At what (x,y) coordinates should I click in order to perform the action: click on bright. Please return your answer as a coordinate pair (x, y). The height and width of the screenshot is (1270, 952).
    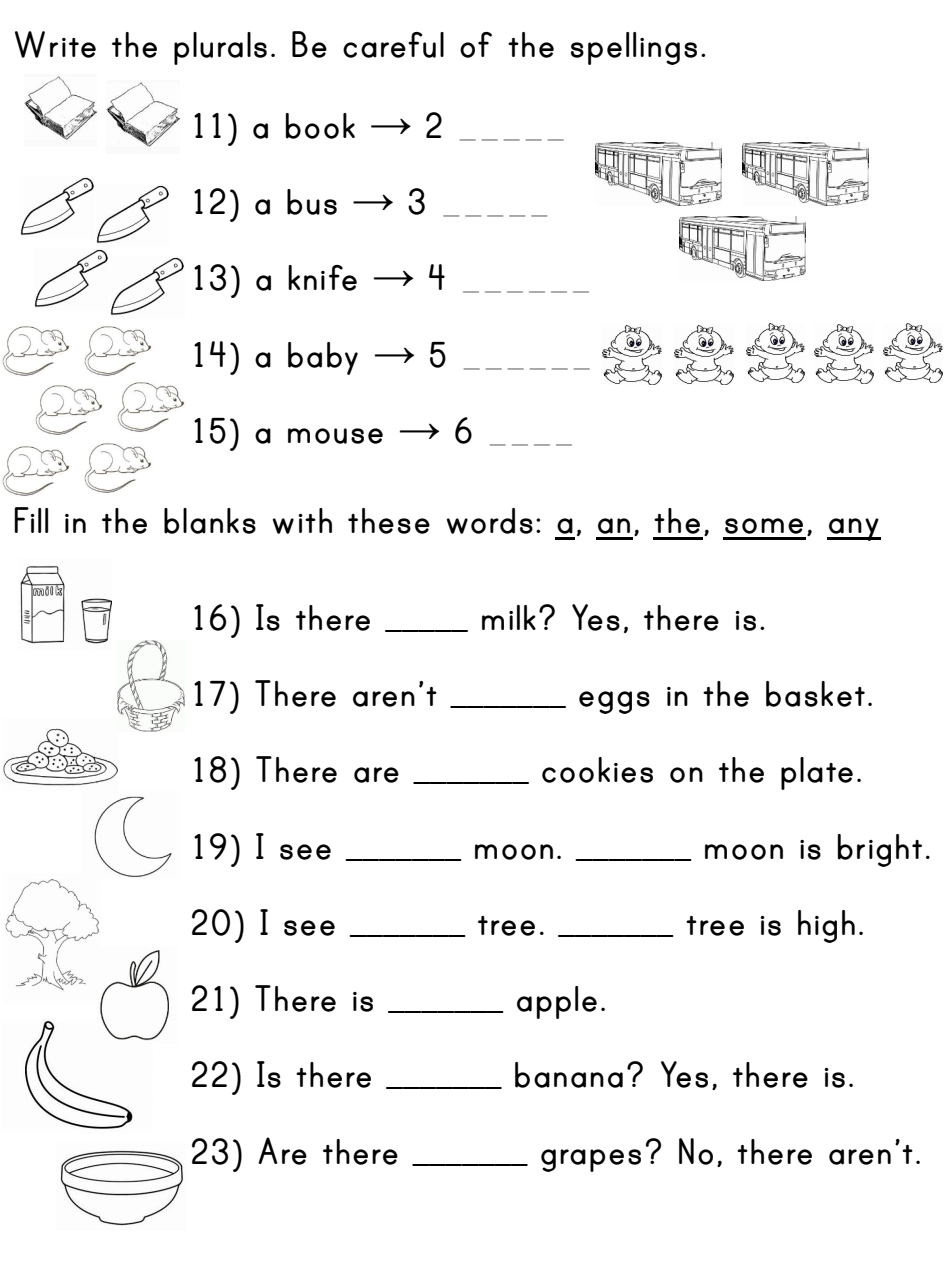
    Looking at the image, I should click on (880, 850).
